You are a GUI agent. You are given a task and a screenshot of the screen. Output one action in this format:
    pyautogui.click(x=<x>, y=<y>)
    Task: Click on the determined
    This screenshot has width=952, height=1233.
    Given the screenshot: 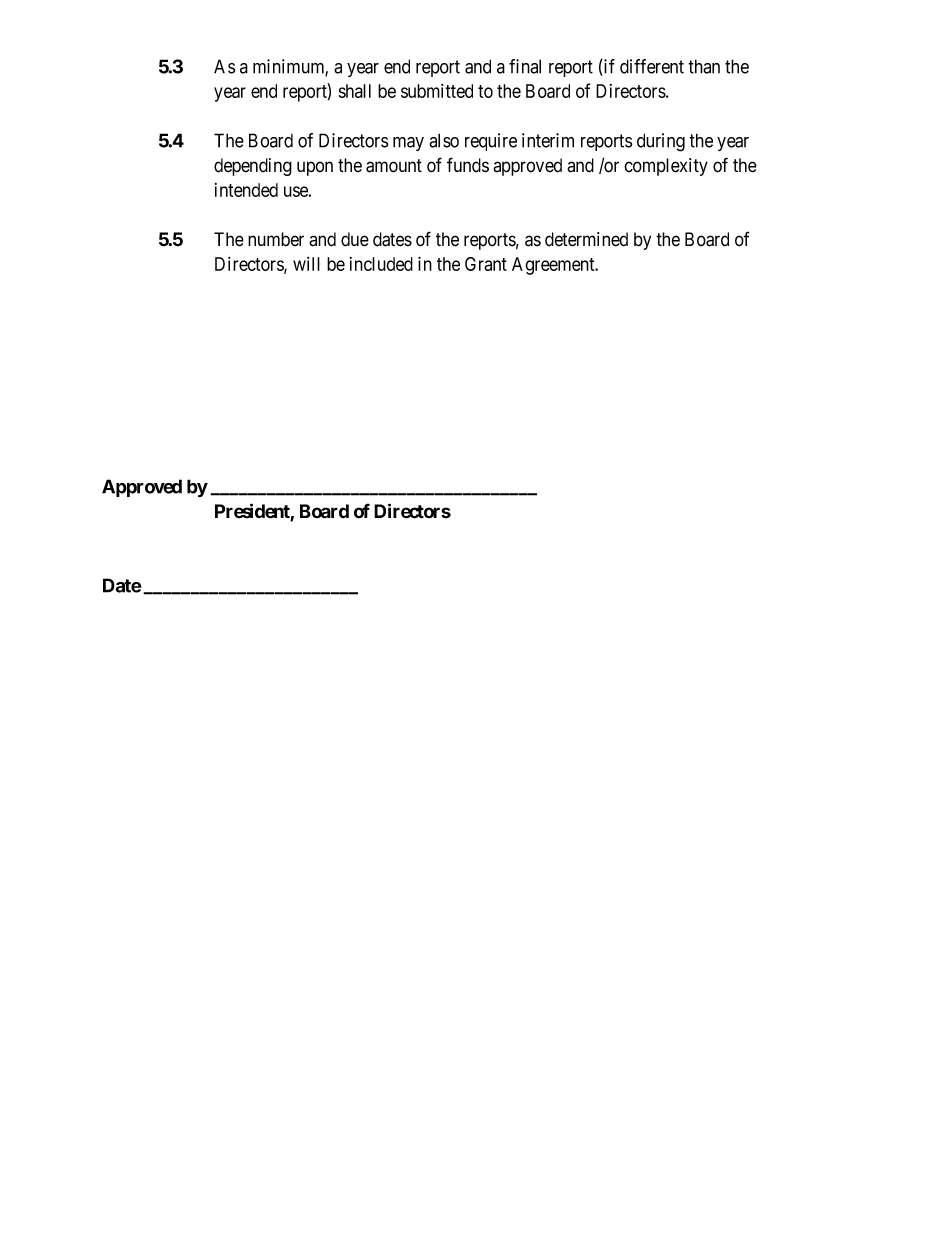 What is the action you would take?
    pyautogui.click(x=586, y=239)
